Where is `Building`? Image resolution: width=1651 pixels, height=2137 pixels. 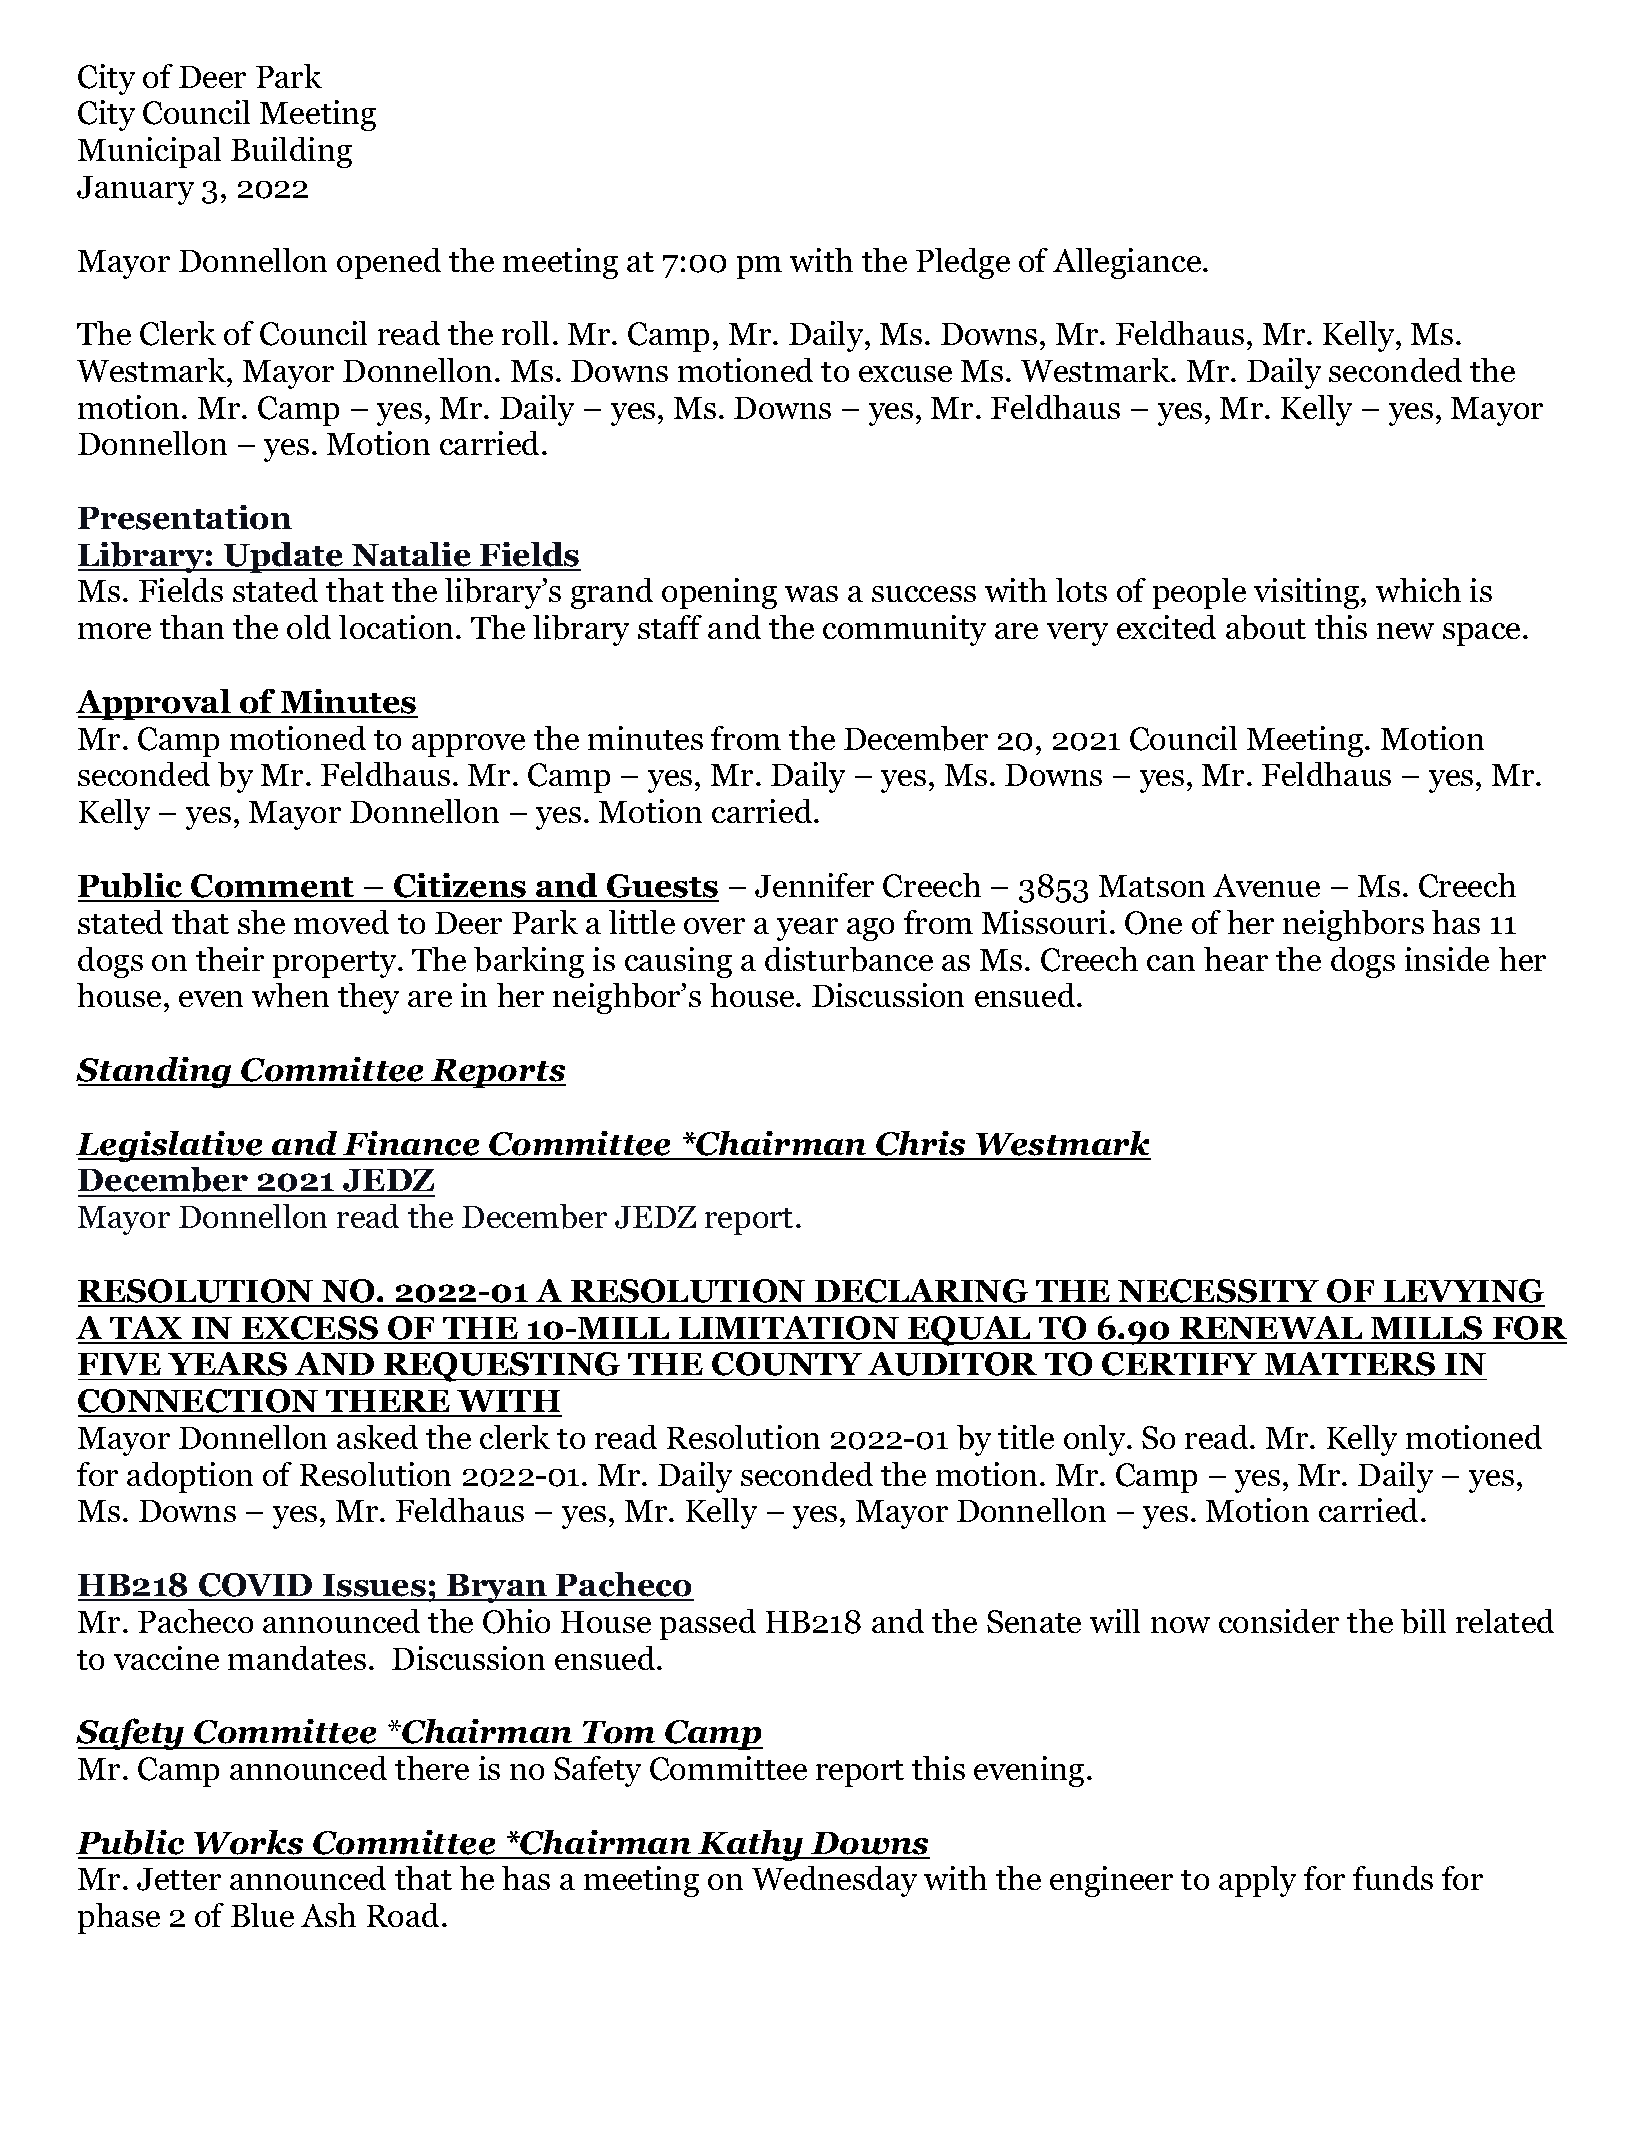 Building is located at coordinates (291, 152).
